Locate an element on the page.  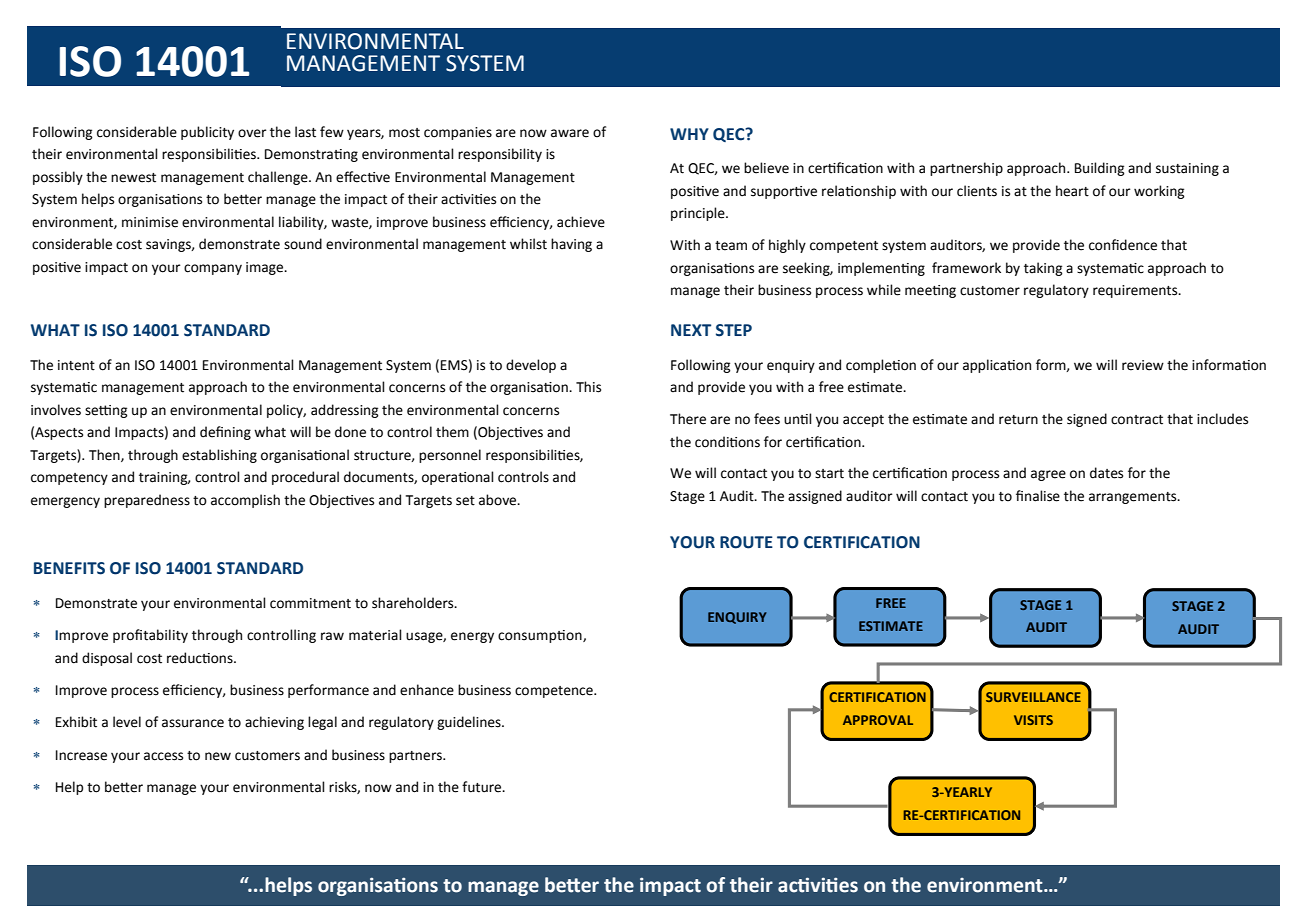
BENEFITS is located at coordinates (69, 568).
